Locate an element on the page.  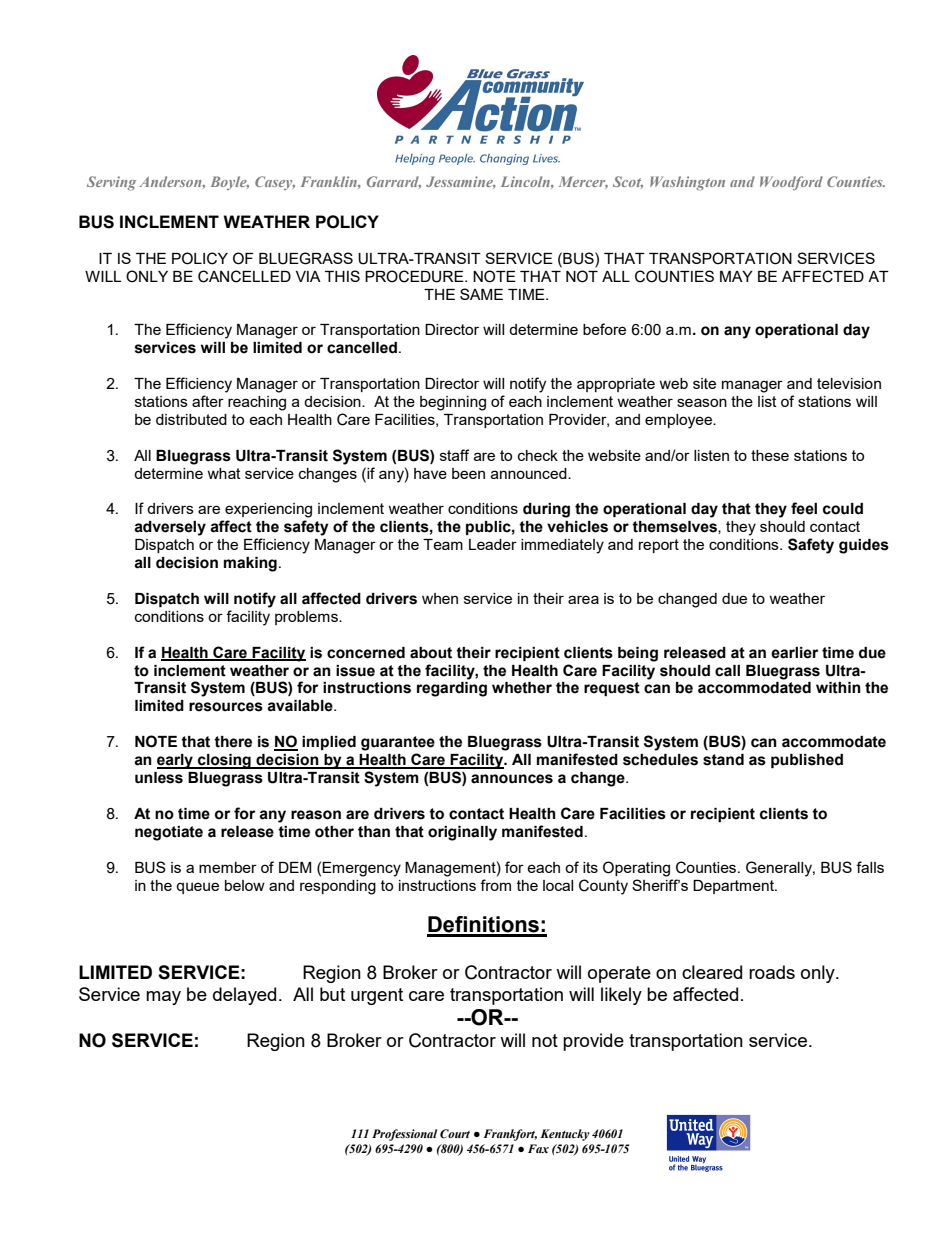
resources is located at coordinates (226, 707).
